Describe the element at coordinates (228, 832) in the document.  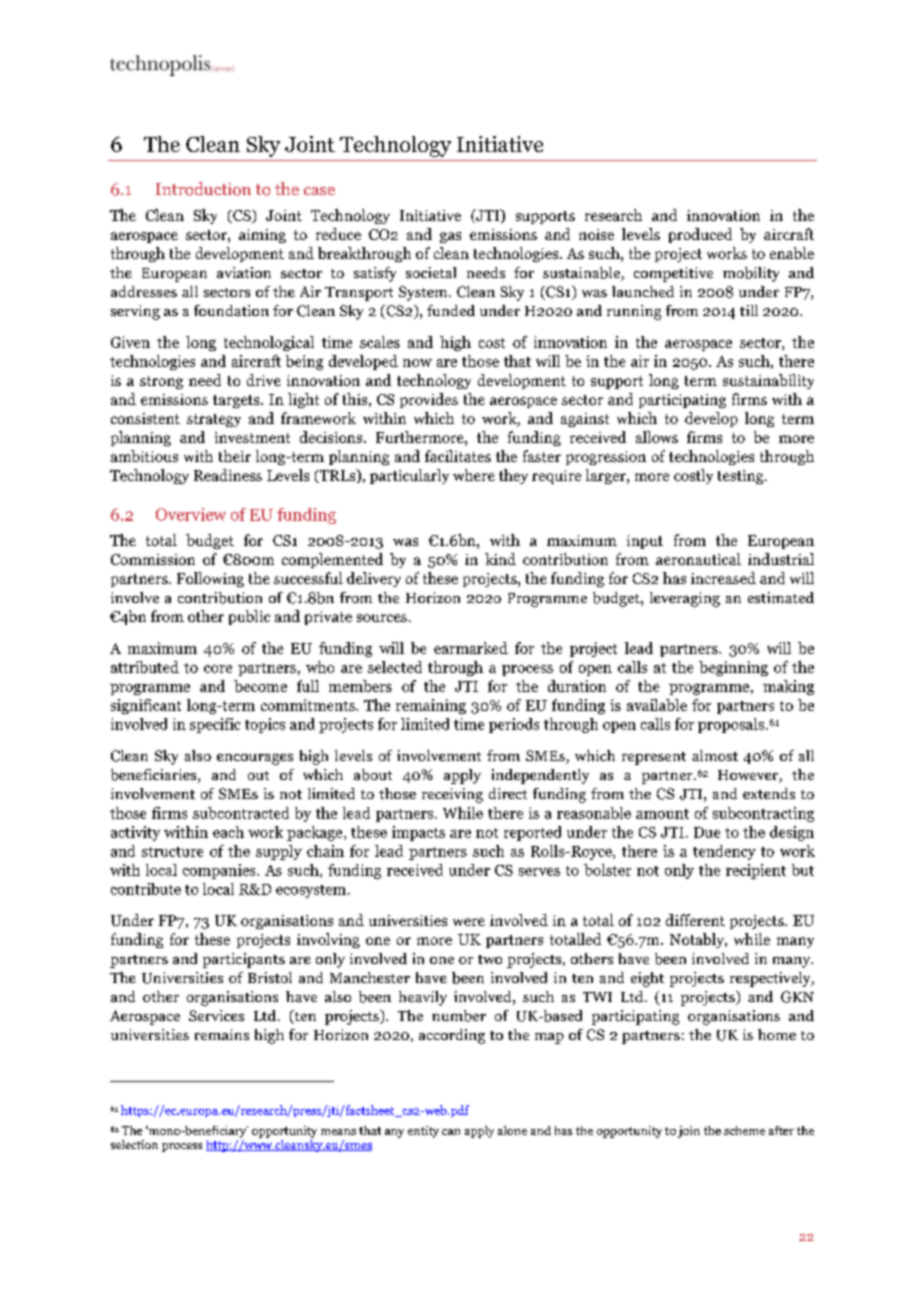
I see `each` at that location.
